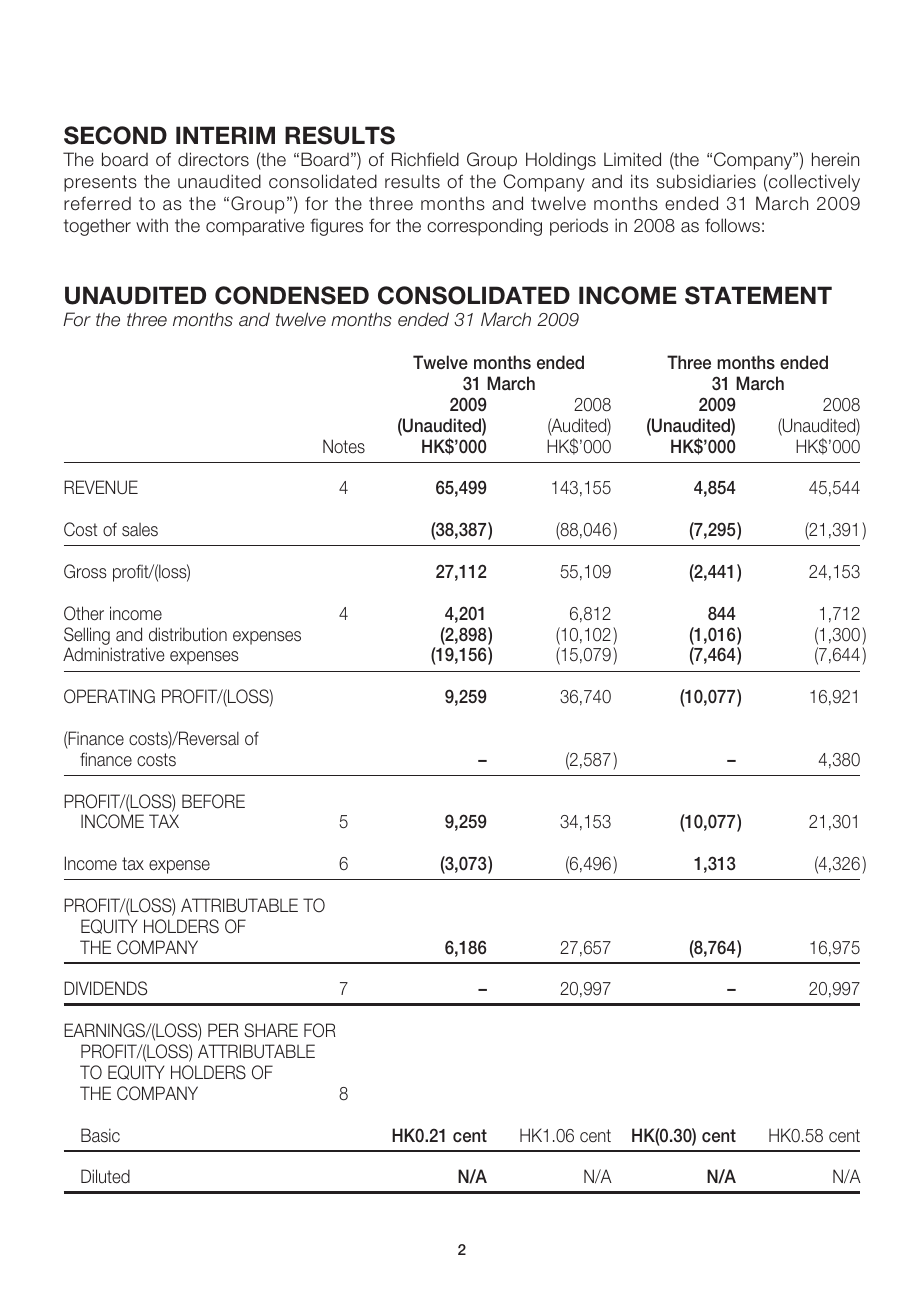 This screenshot has width=924, height=1308. I want to click on sales, so click(140, 530).
